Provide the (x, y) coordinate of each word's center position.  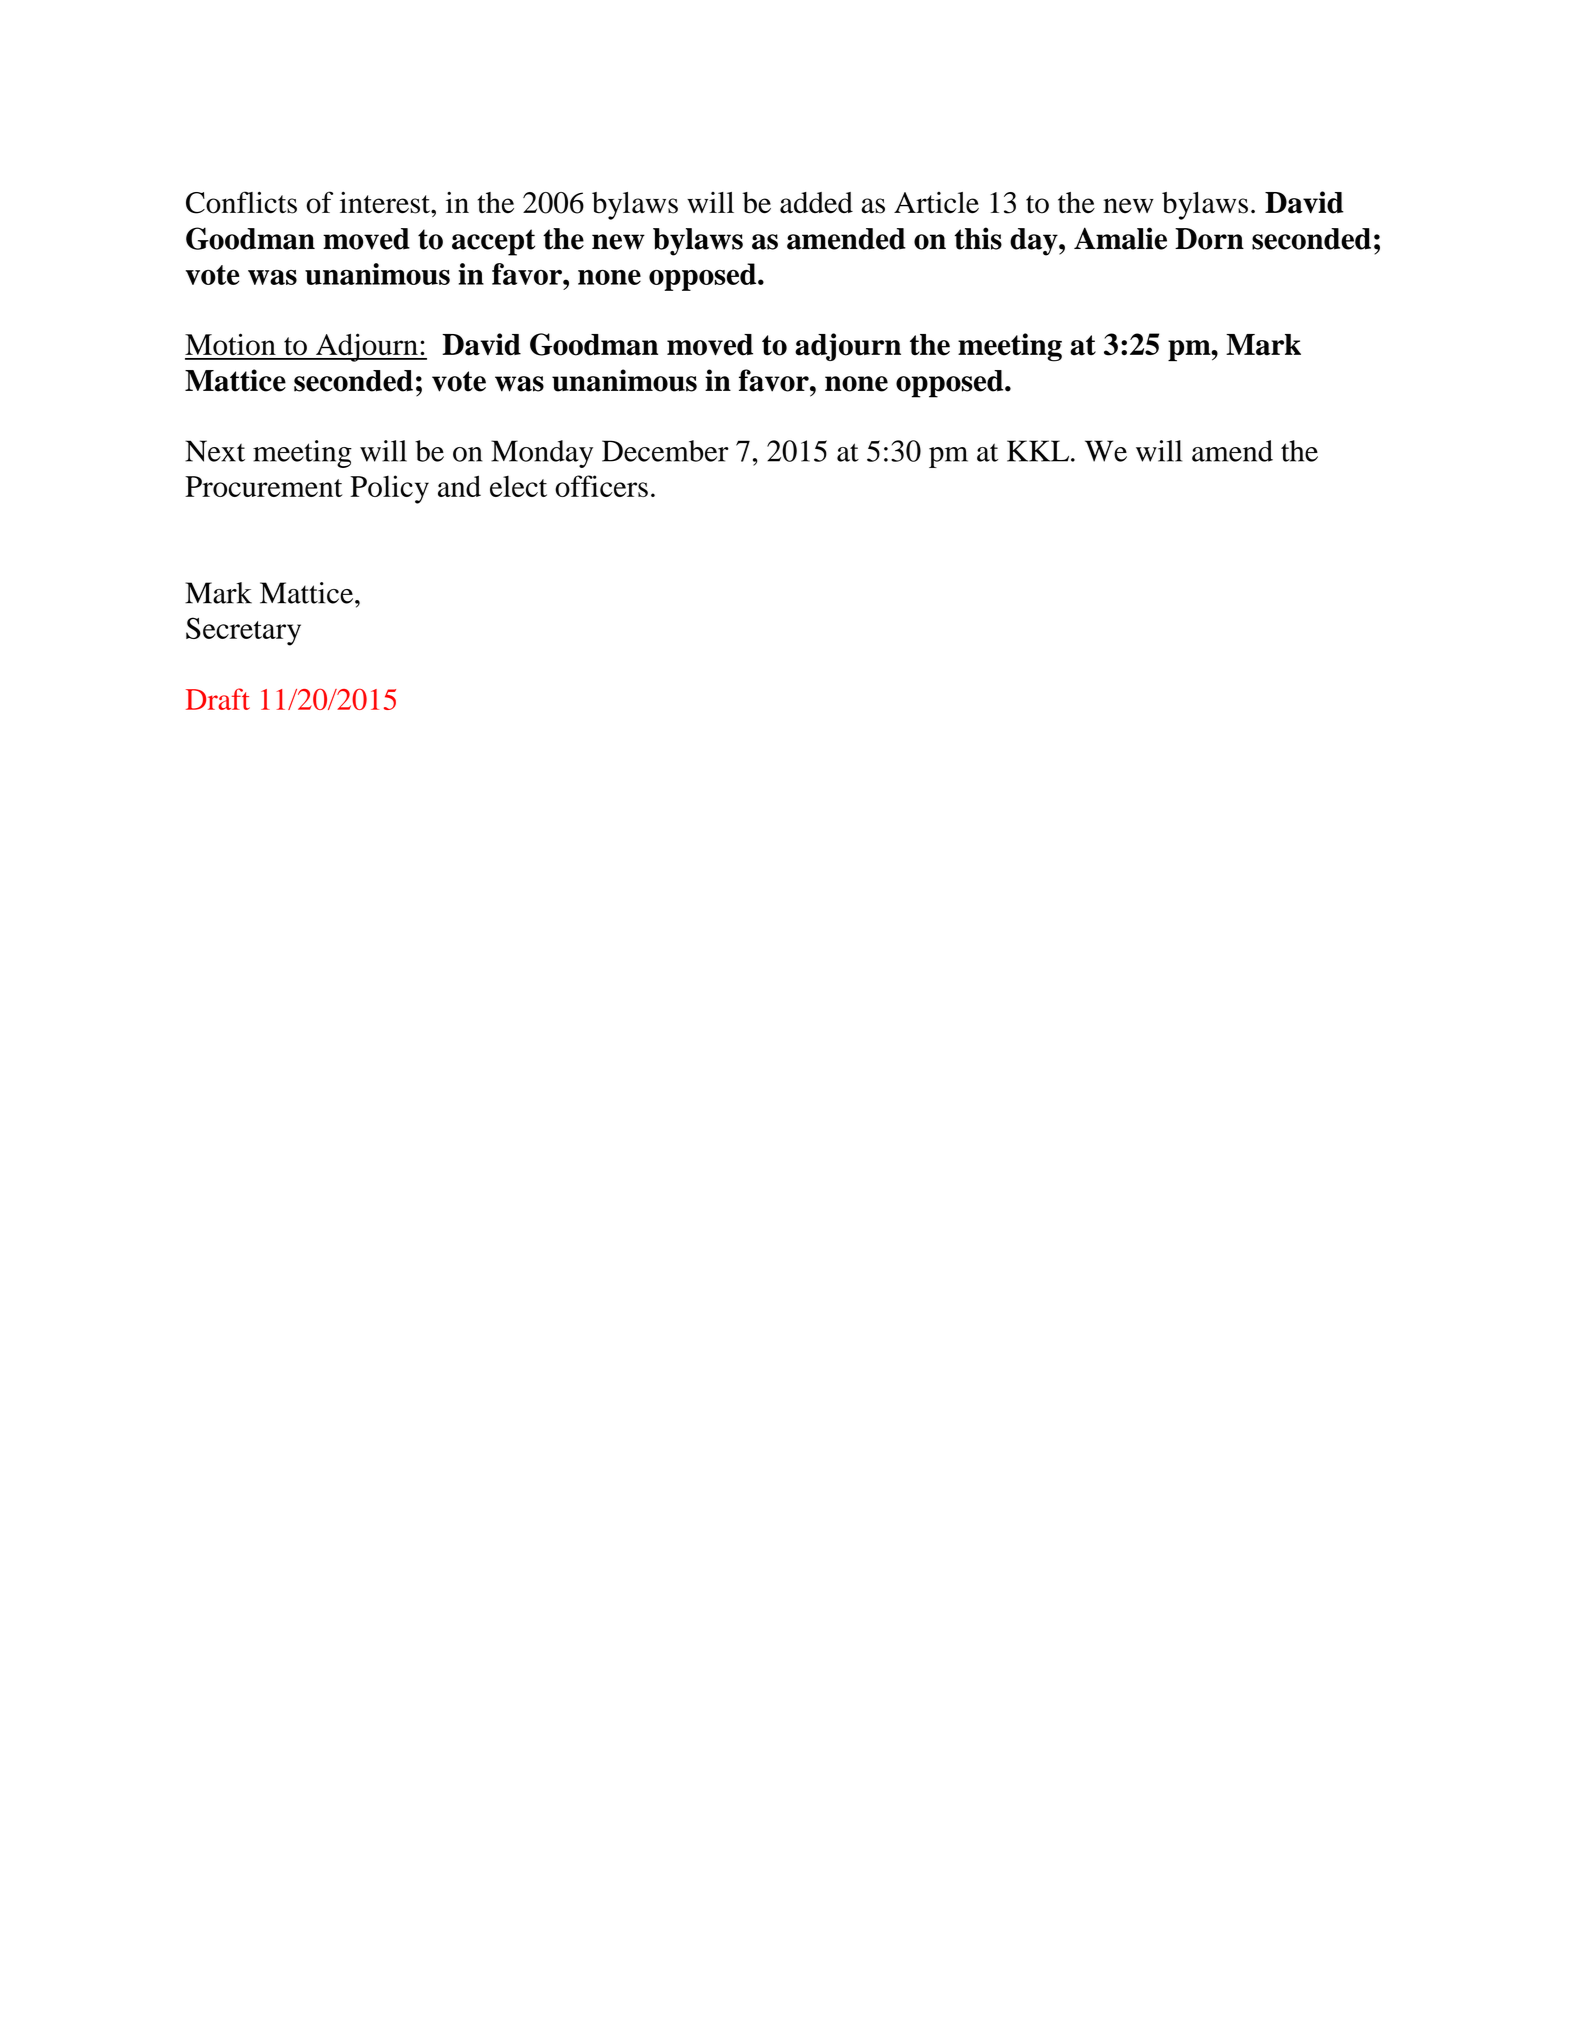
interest (386, 202)
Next (215, 451)
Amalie (1120, 238)
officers (601, 486)
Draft (218, 699)
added (816, 202)
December (665, 451)
